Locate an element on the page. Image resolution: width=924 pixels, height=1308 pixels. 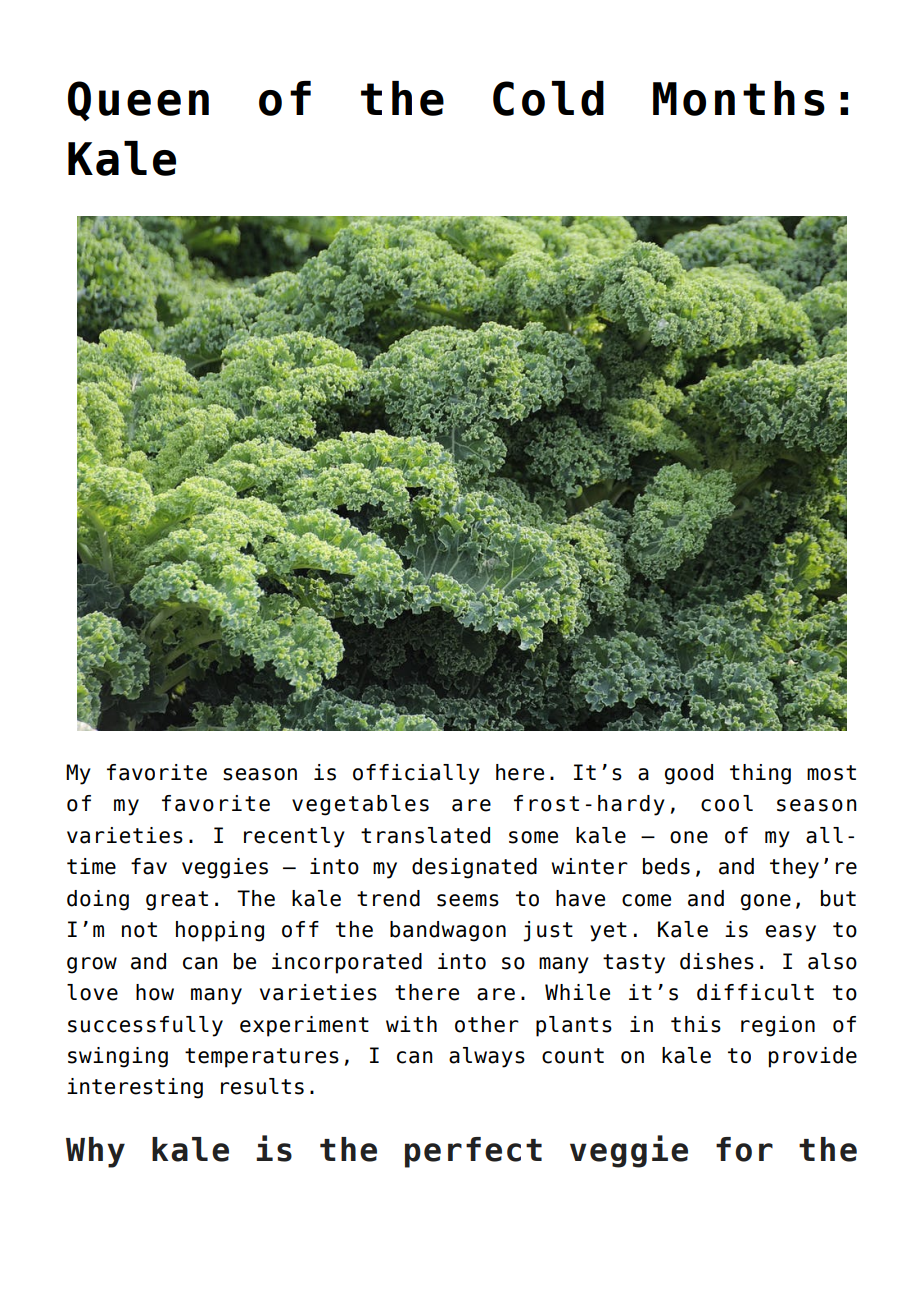
officially is located at coordinates (416, 774).
